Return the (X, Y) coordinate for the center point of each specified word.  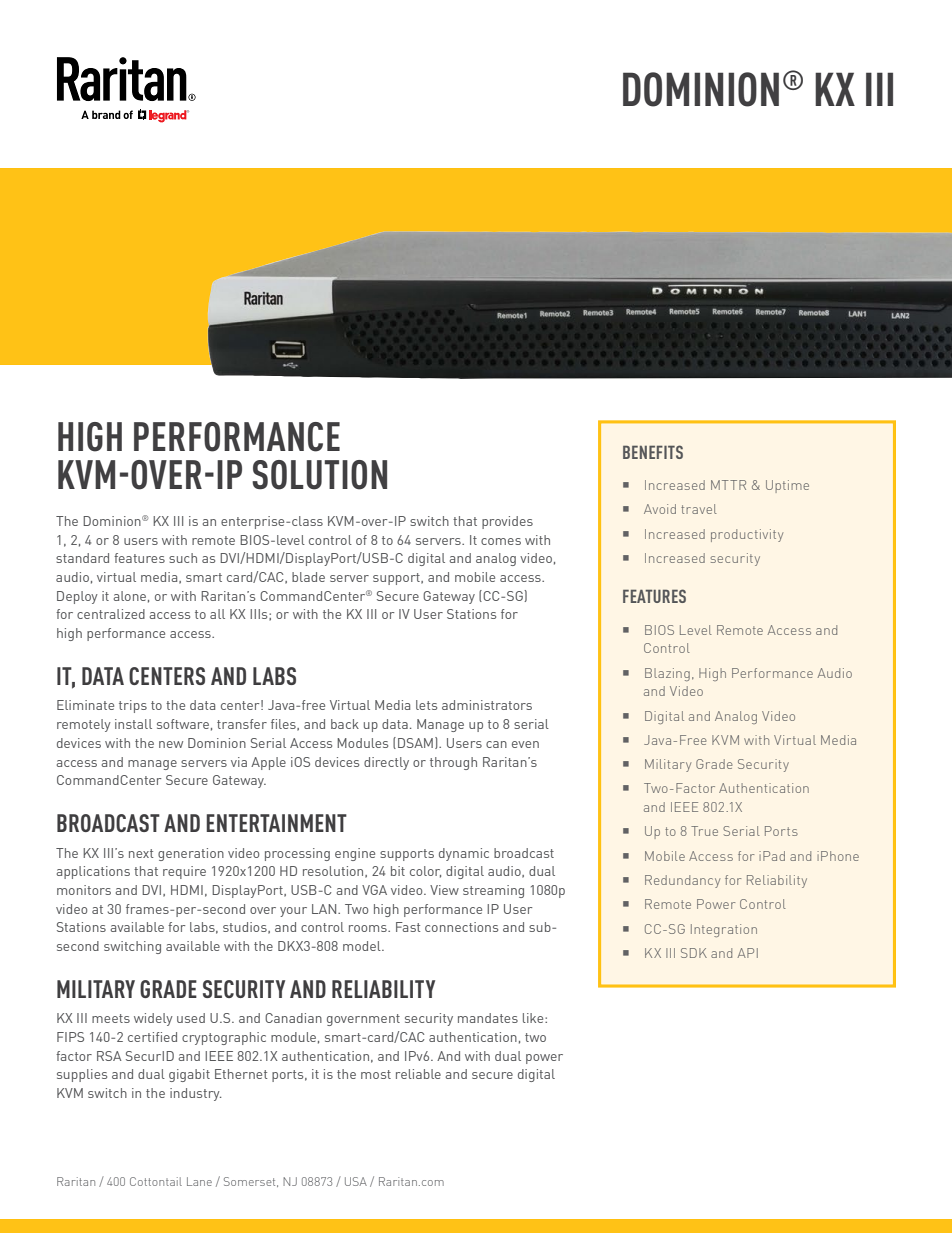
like (534, 1018)
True (704, 831)
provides (507, 522)
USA (356, 1181)
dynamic (464, 854)
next (141, 853)
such (183, 558)
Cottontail (156, 1181)
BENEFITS (653, 452)
